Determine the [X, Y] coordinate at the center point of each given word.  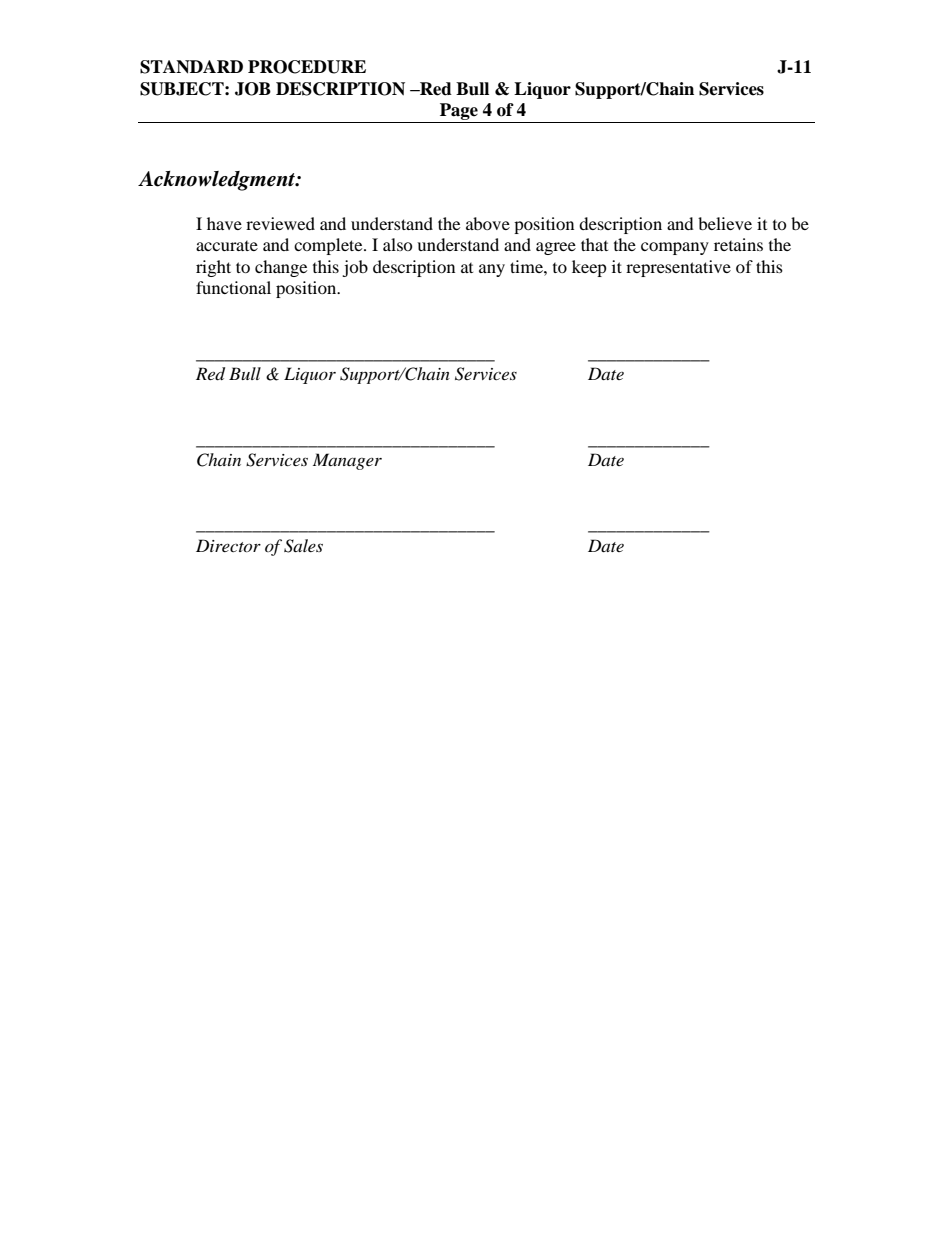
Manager [347, 461]
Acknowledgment [217, 181]
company [675, 248]
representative [678, 268]
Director [228, 545]
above [488, 223]
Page [459, 113]
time [527, 266]
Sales [303, 546]
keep [589, 268]
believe [725, 223]
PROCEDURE [307, 67]
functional [233, 287]
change [281, 268]
